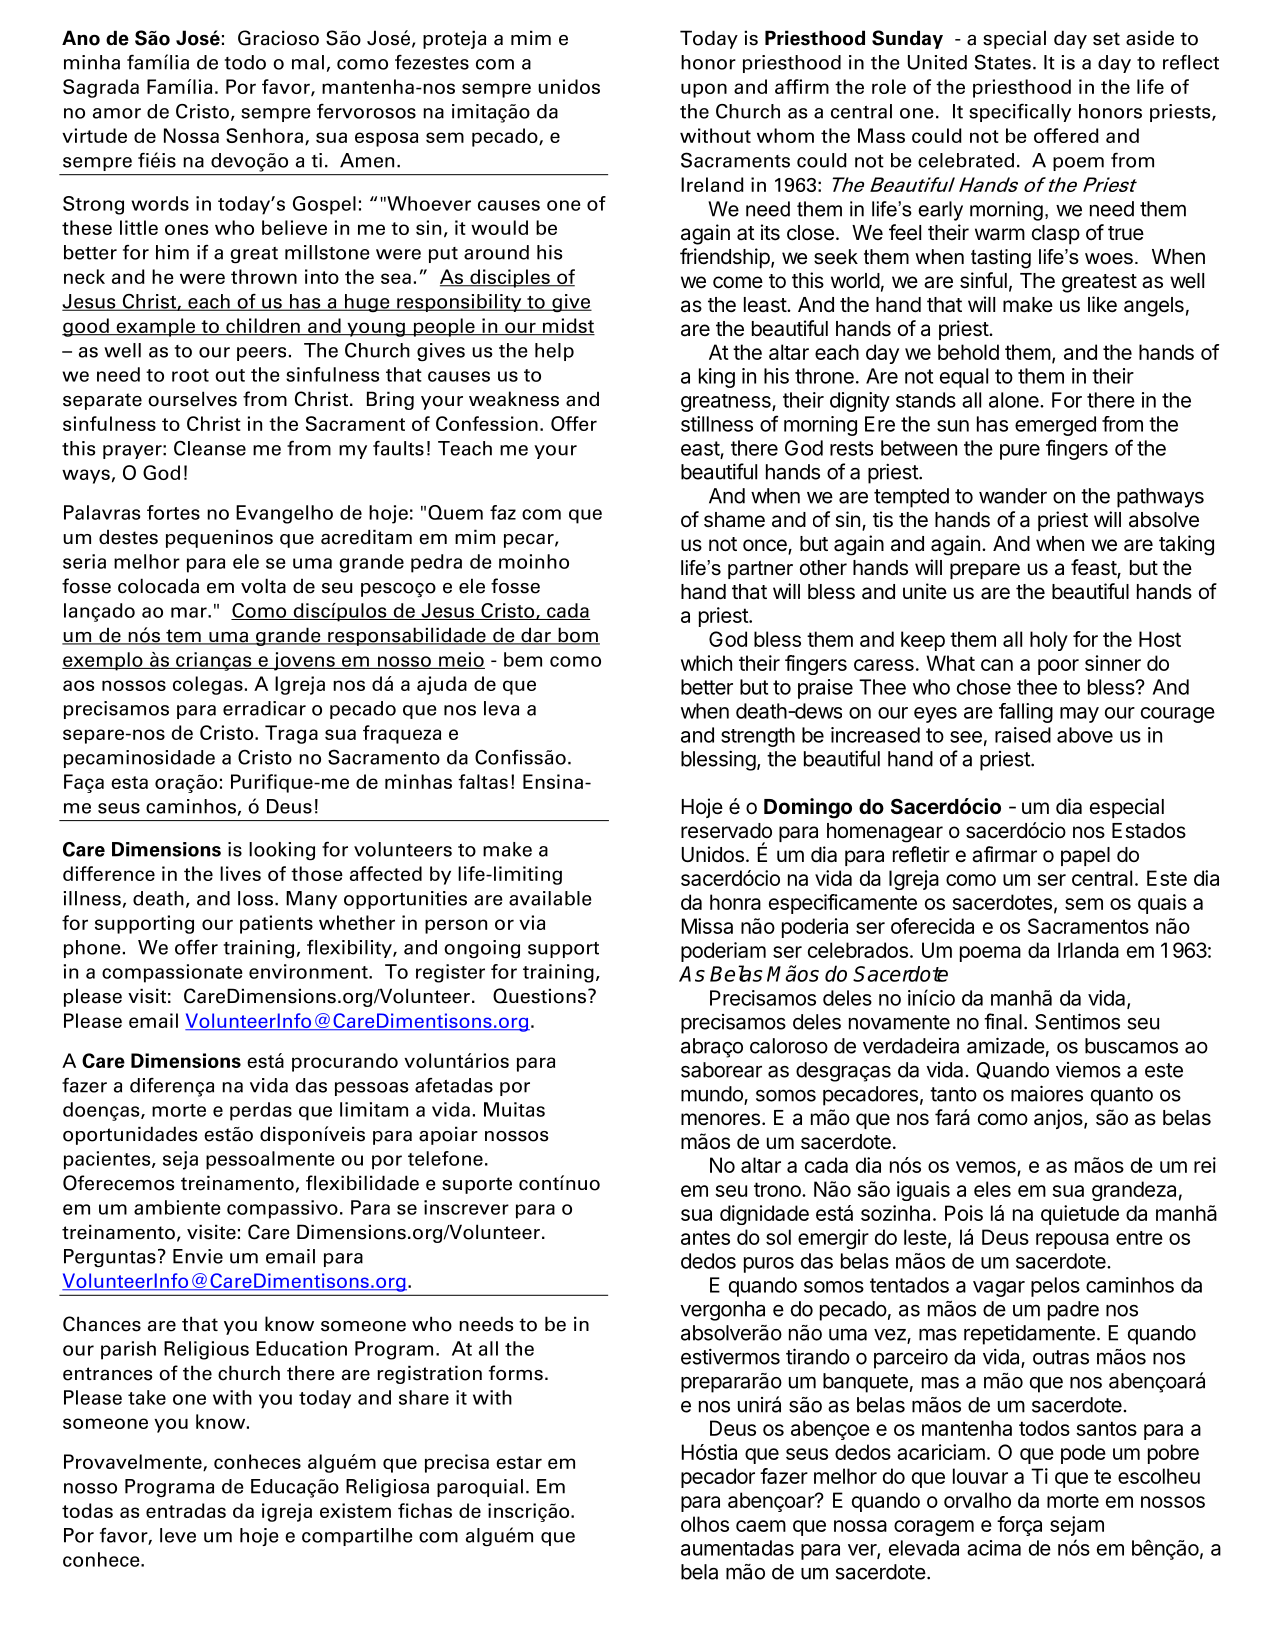 The image size is (1272, 1647). I want to click on mal, so click(308, 62).
